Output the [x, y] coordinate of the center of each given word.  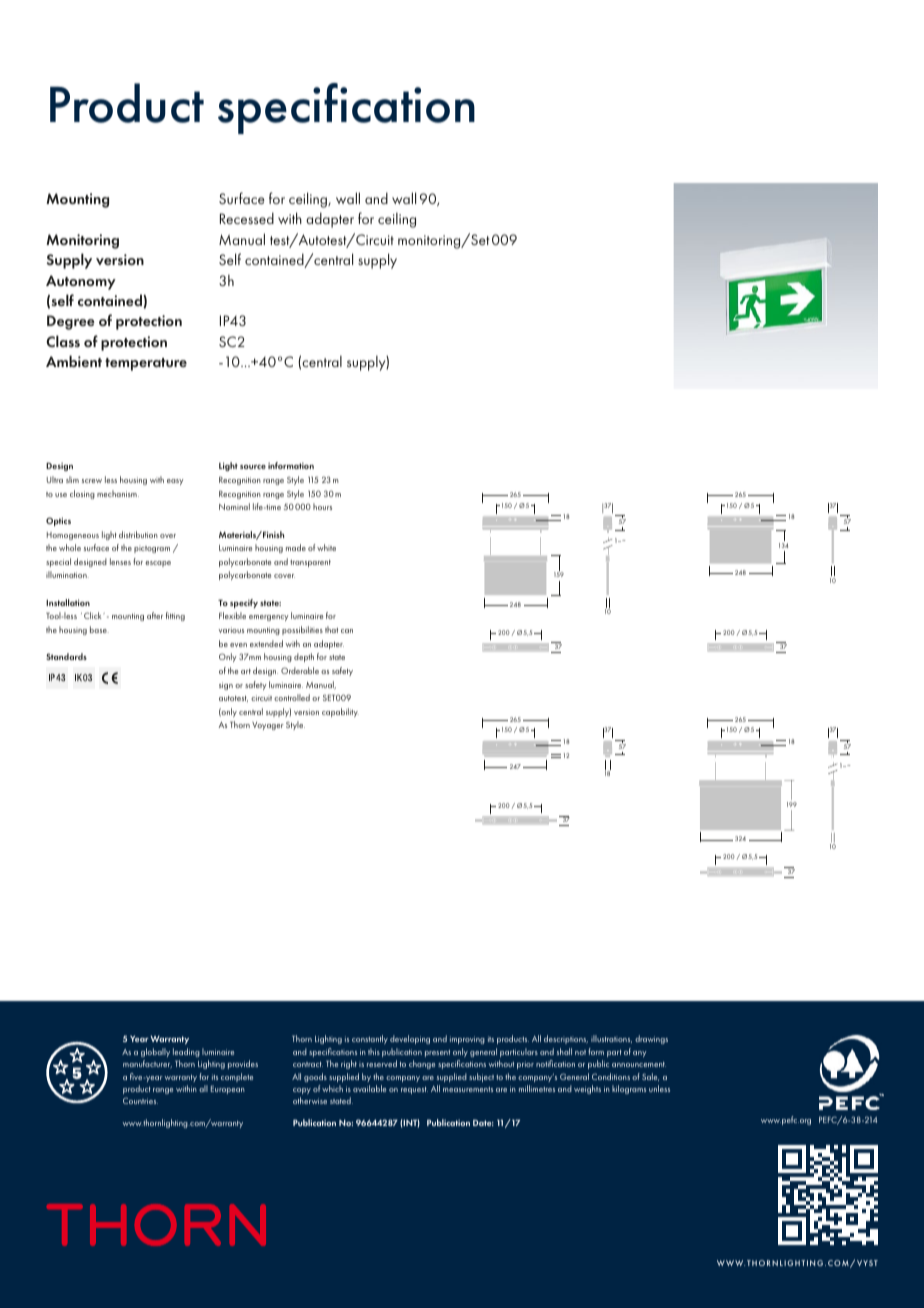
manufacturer [147, 1064]
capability [340, 712]
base [99, 629]
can [347, 631]
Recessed [247, 218]
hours [322, 506]
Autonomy [81, 282]
